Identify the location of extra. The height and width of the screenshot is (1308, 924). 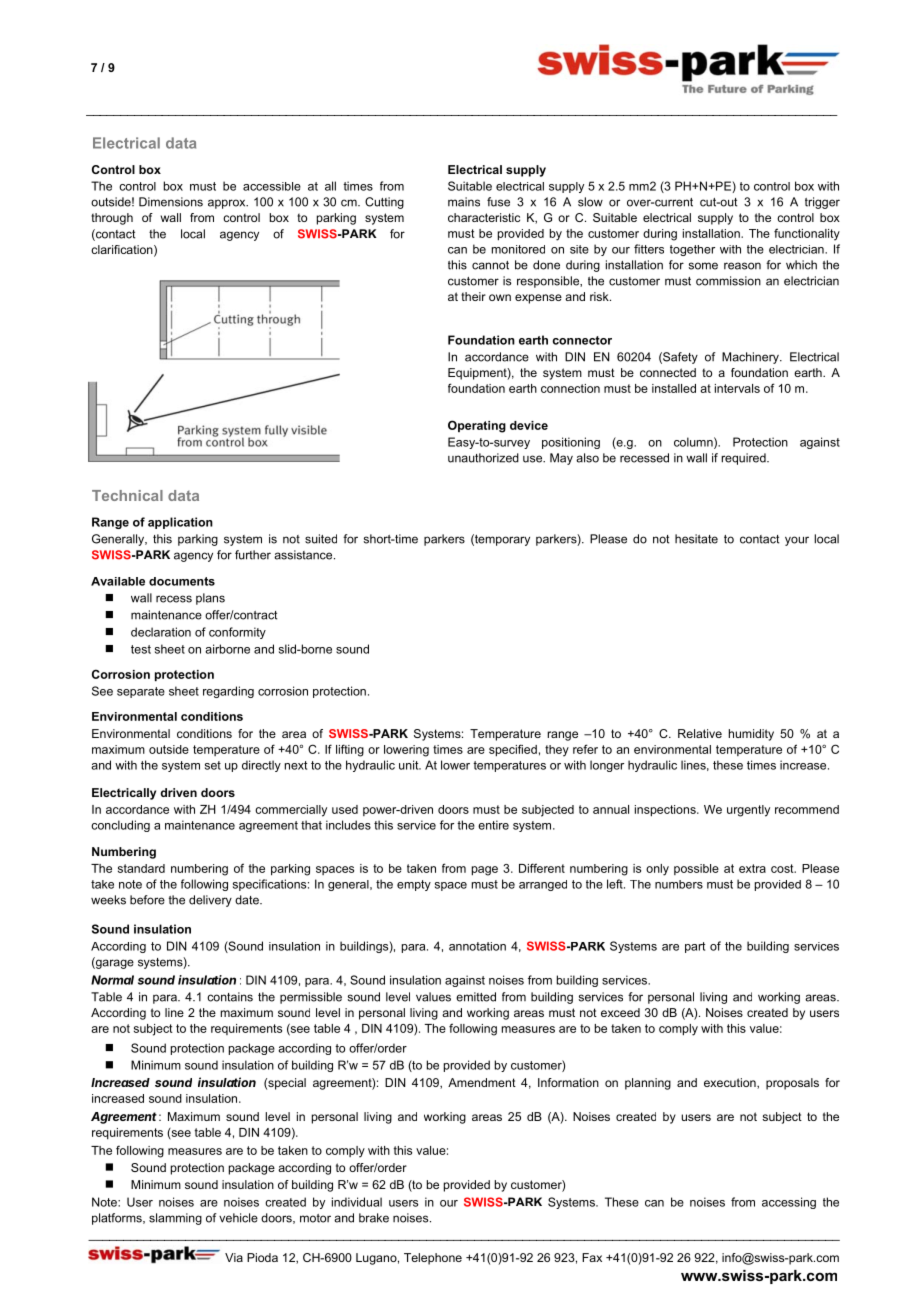
(752, 868).
